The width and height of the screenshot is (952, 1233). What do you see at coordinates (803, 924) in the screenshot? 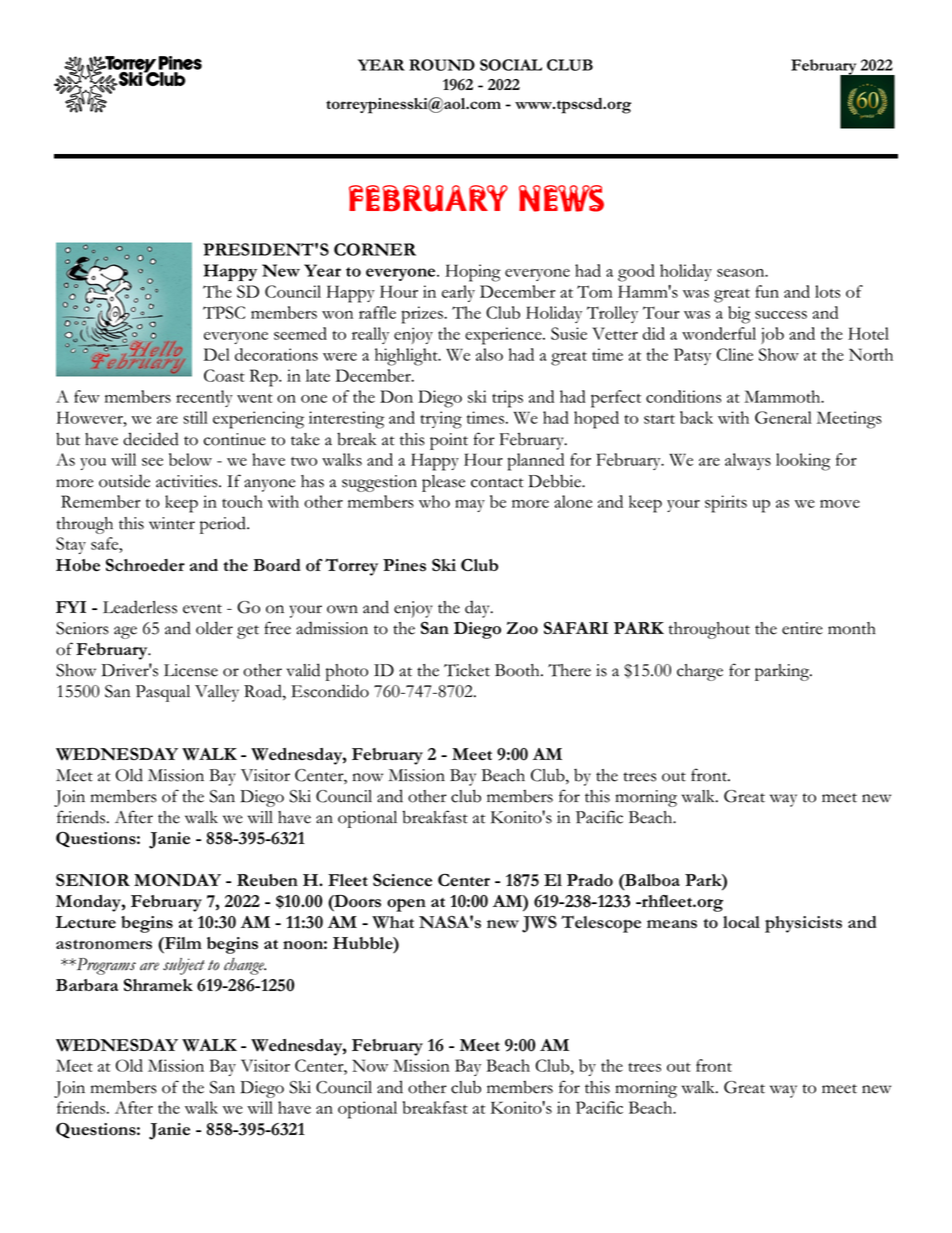
I see `physicists` at bounding box center [803, 924].
